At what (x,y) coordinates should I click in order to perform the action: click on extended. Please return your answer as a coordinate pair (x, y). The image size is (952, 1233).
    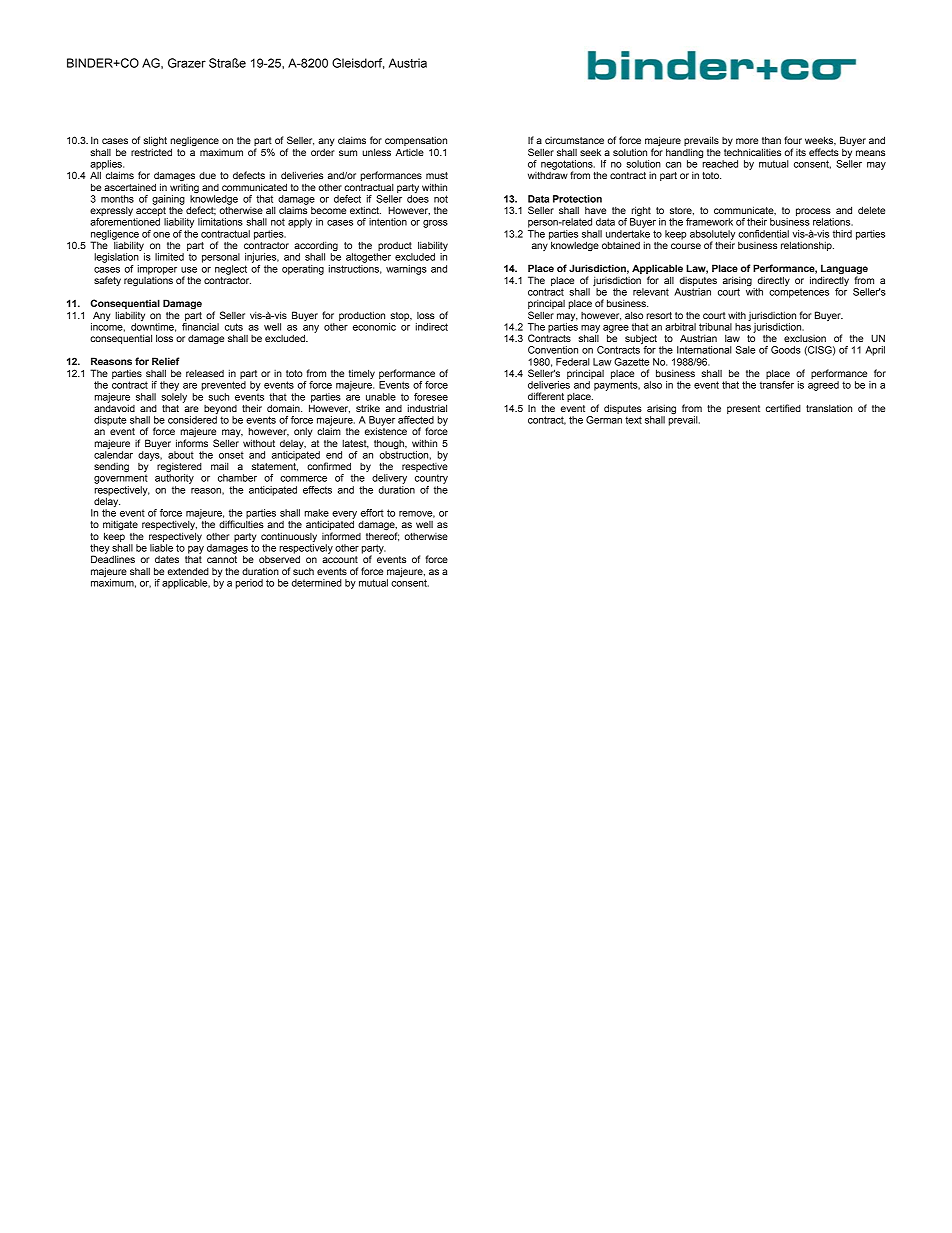
    Looking at the image, I should click on (188, 571).
